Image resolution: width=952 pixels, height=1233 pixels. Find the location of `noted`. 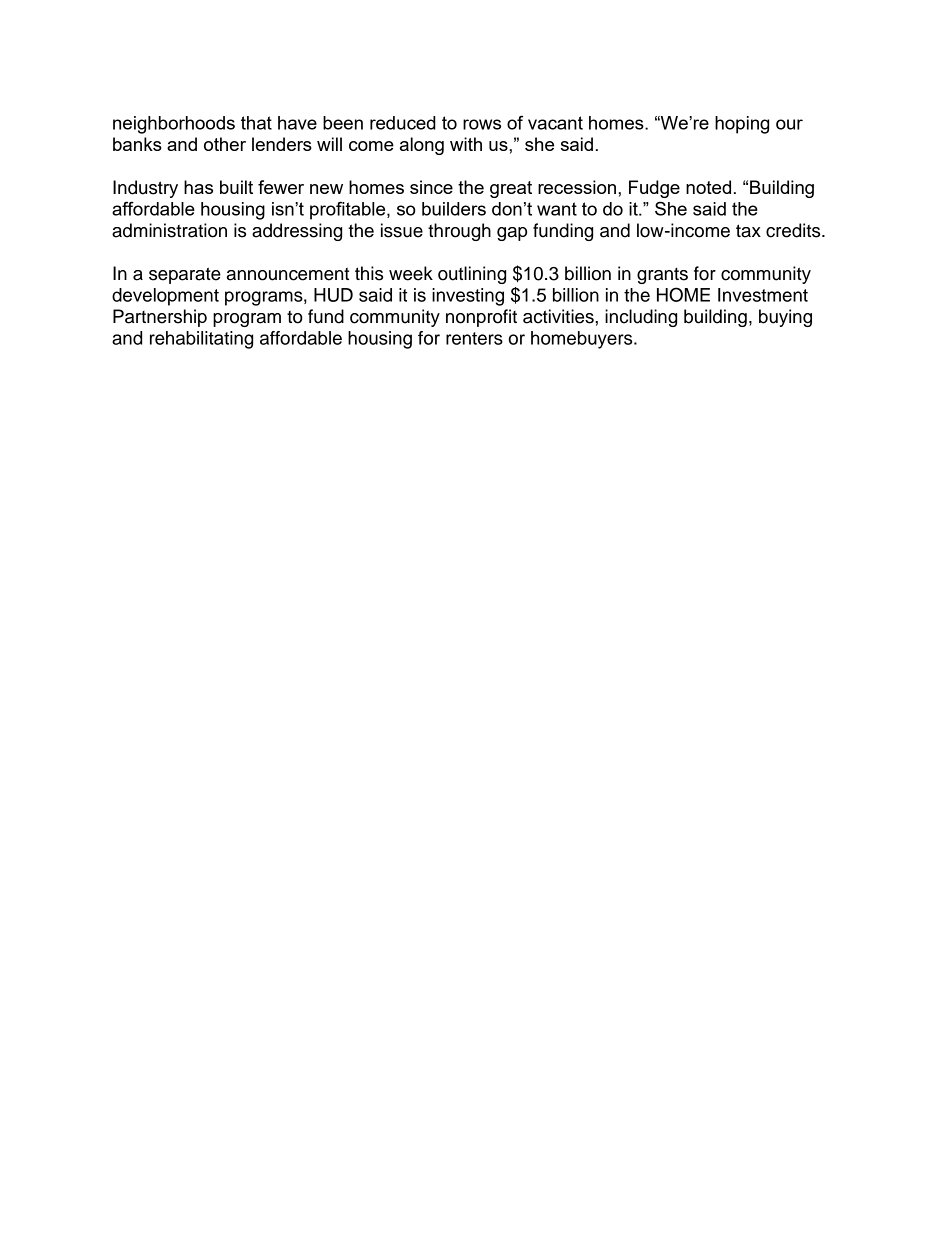

noted is located at coordinates (708, 187).
